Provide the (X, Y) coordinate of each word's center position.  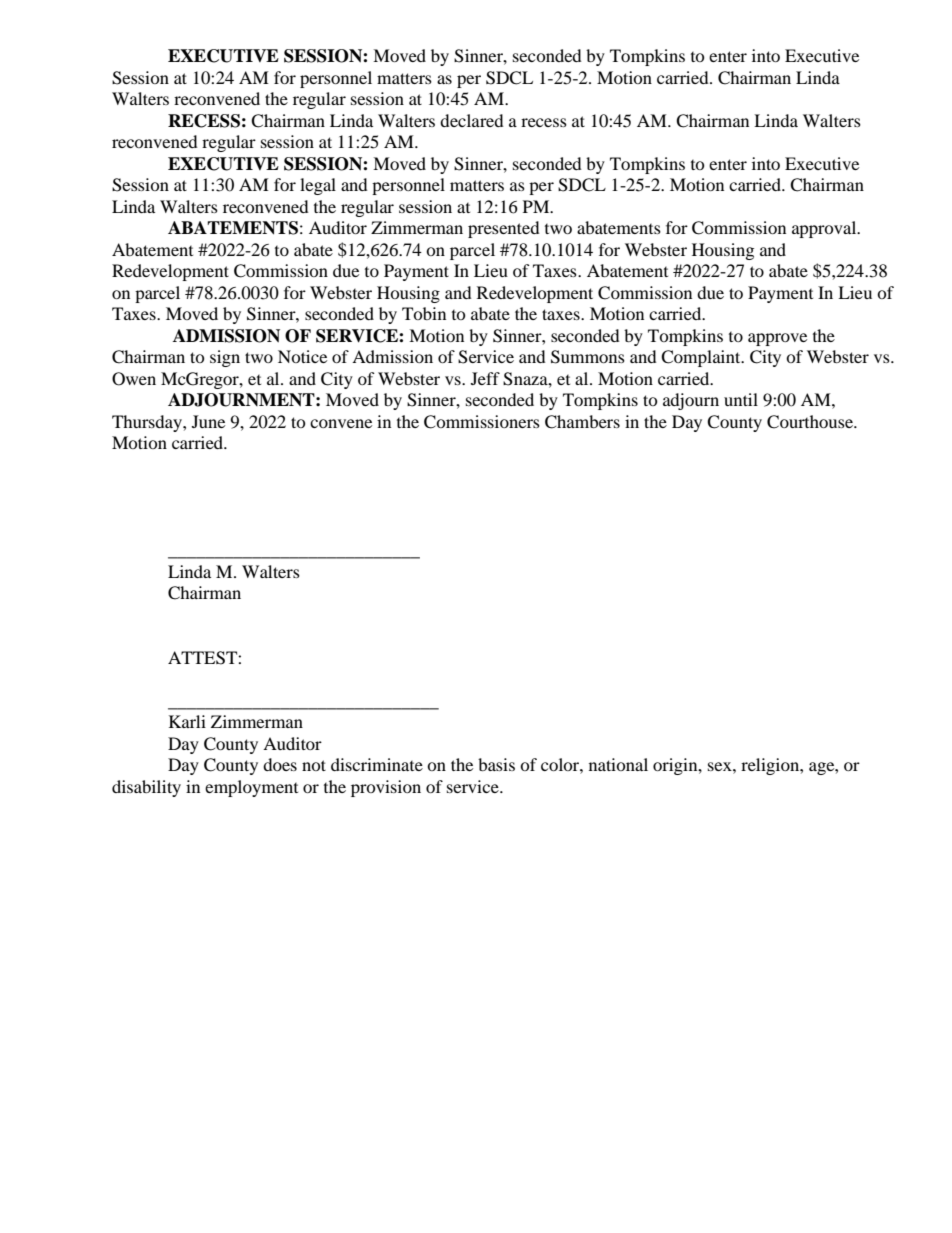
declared (472, 120)
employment (251, 788)
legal (318, 186)
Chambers (582, 422)
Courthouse (811, 422)
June (208, 421)
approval (825, 229)
